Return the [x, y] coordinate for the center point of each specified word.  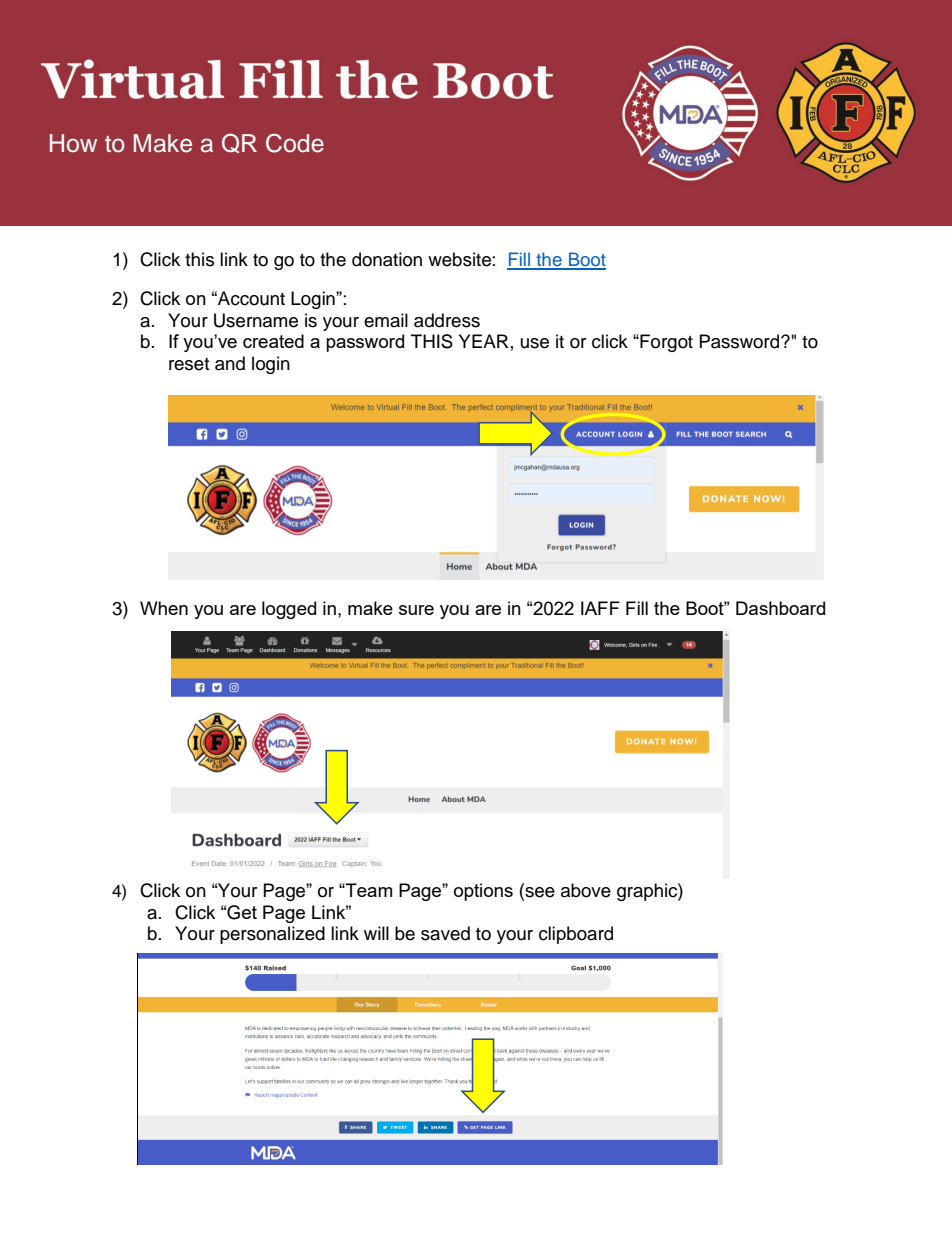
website [459, 259]
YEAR [484, 341]
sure [416, 610]
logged [289, 610]
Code [295, 143]
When [164, 608]
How [73, 143]
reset [189, 364]
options [483, 892]
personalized [272, 935]
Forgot [665, 343]
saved [445, 933]
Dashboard [780, 608]
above [586, 890]
